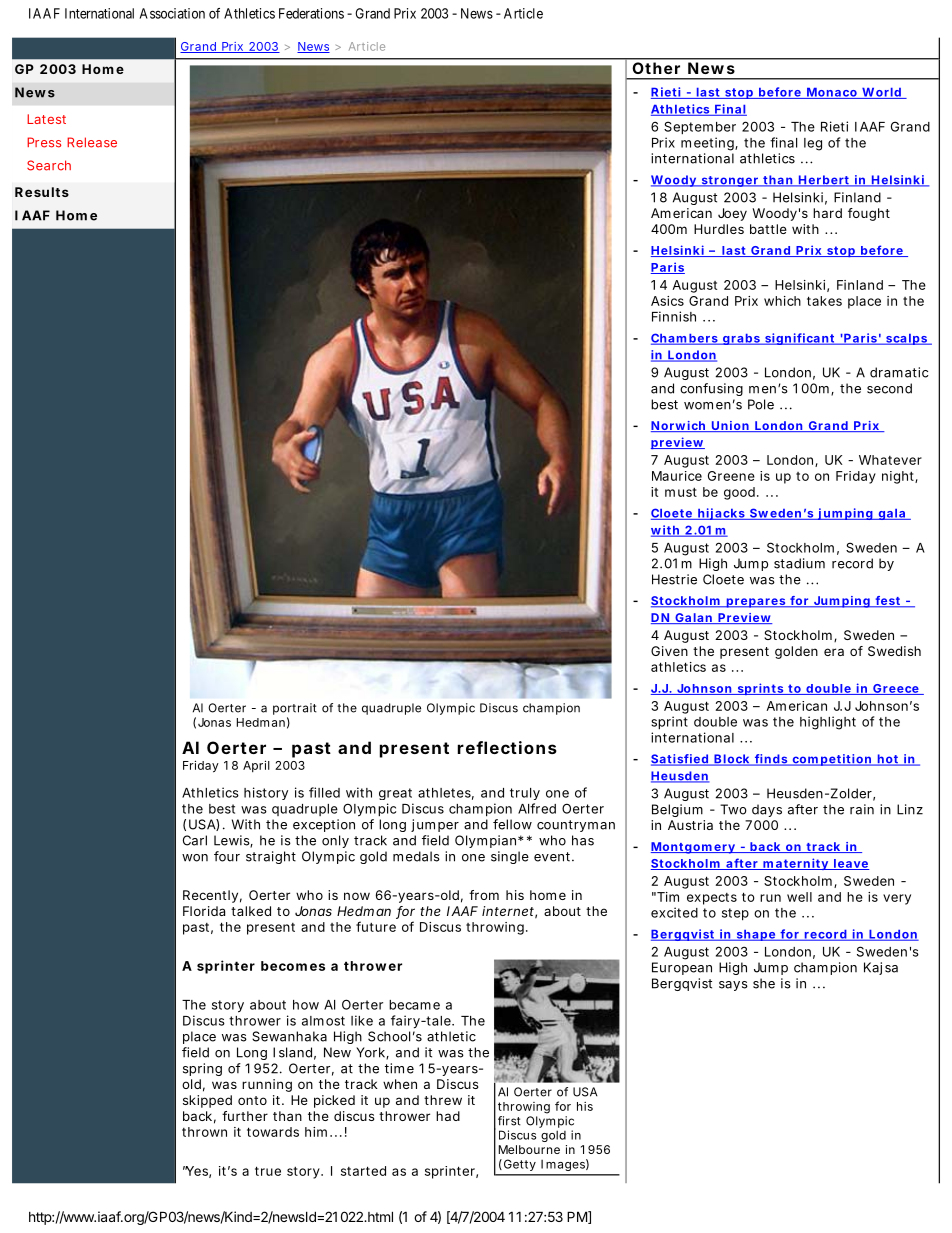 The width and height of the image is (952, 1233). Describe the element at coordinates (507, 747) in the image. I see `reflections` at that location.
